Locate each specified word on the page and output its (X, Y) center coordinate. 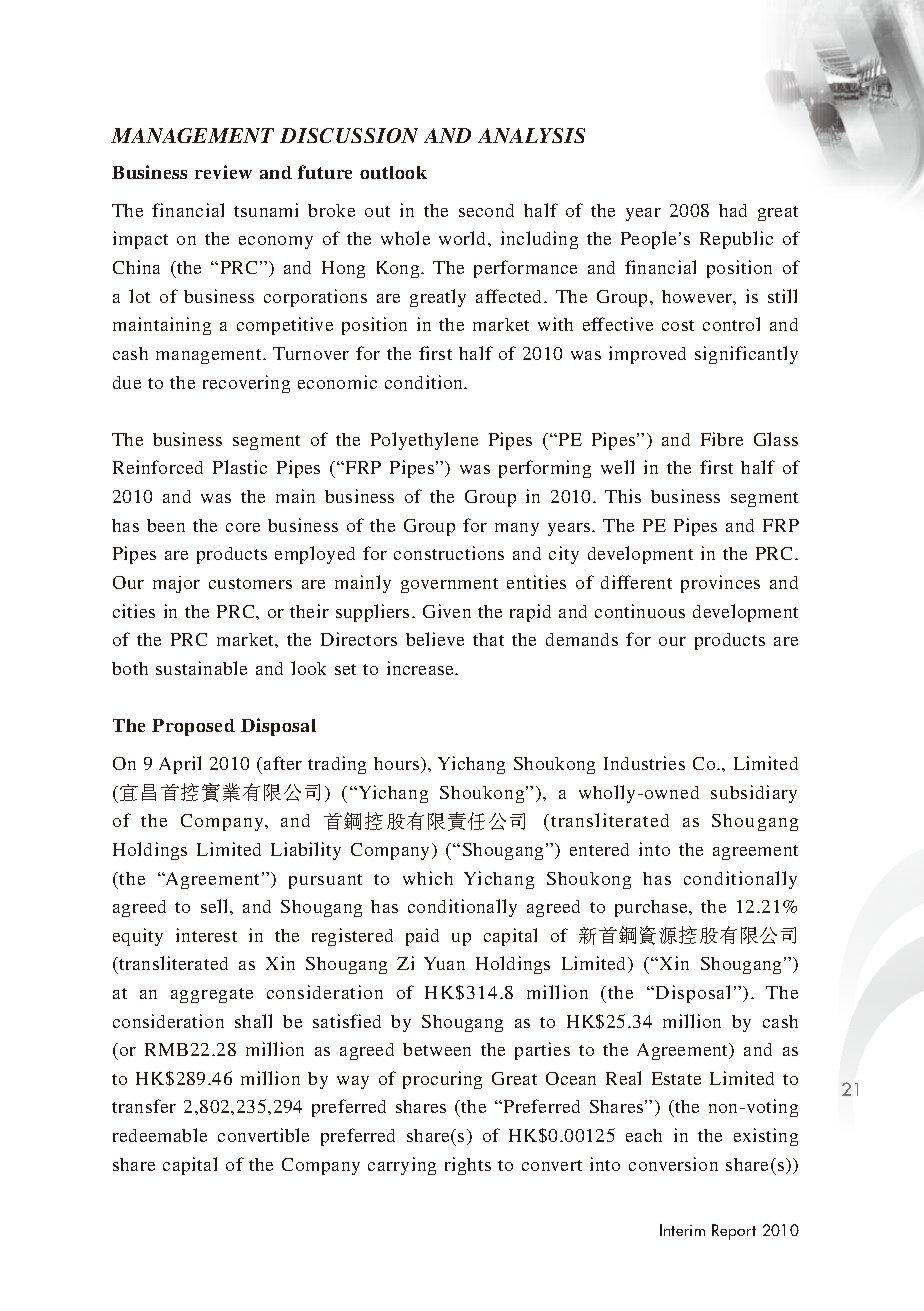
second (486, 210)
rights (468, 1166)
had (733, 210)
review (223, 172)
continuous (640, 611)
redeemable (160, 1135)
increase (422, 668)
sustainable (201, 668)
